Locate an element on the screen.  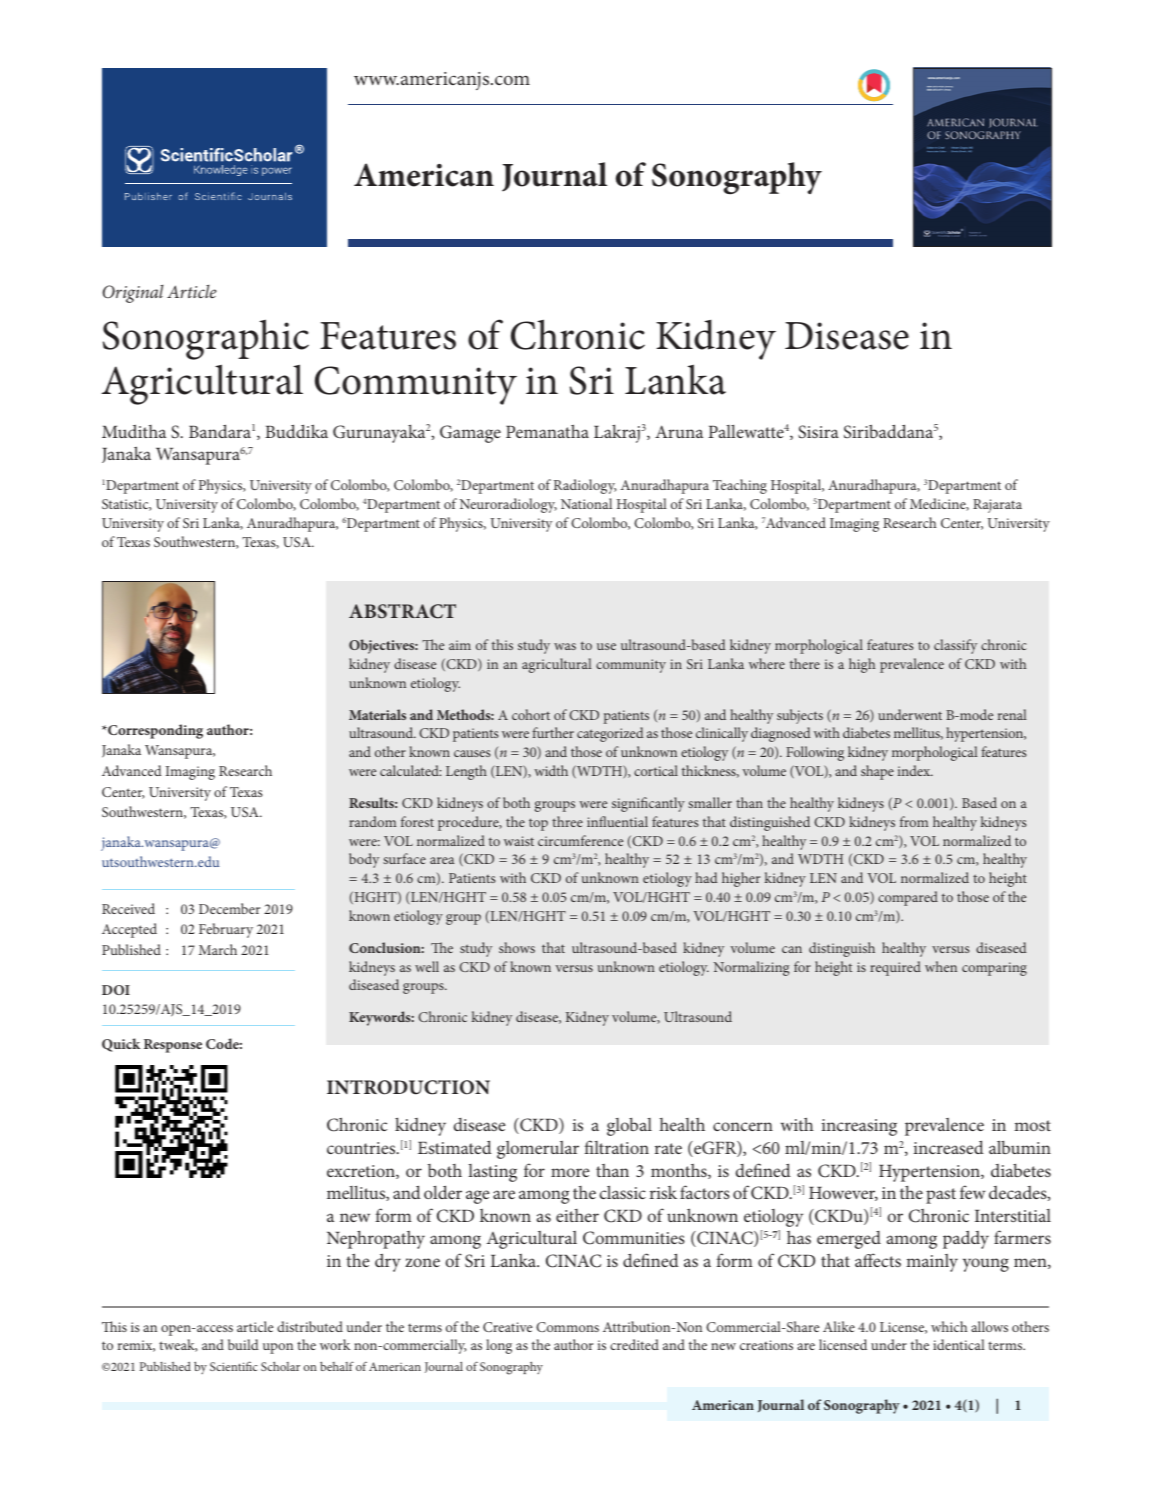
was is located at coordinates (565, 646).
